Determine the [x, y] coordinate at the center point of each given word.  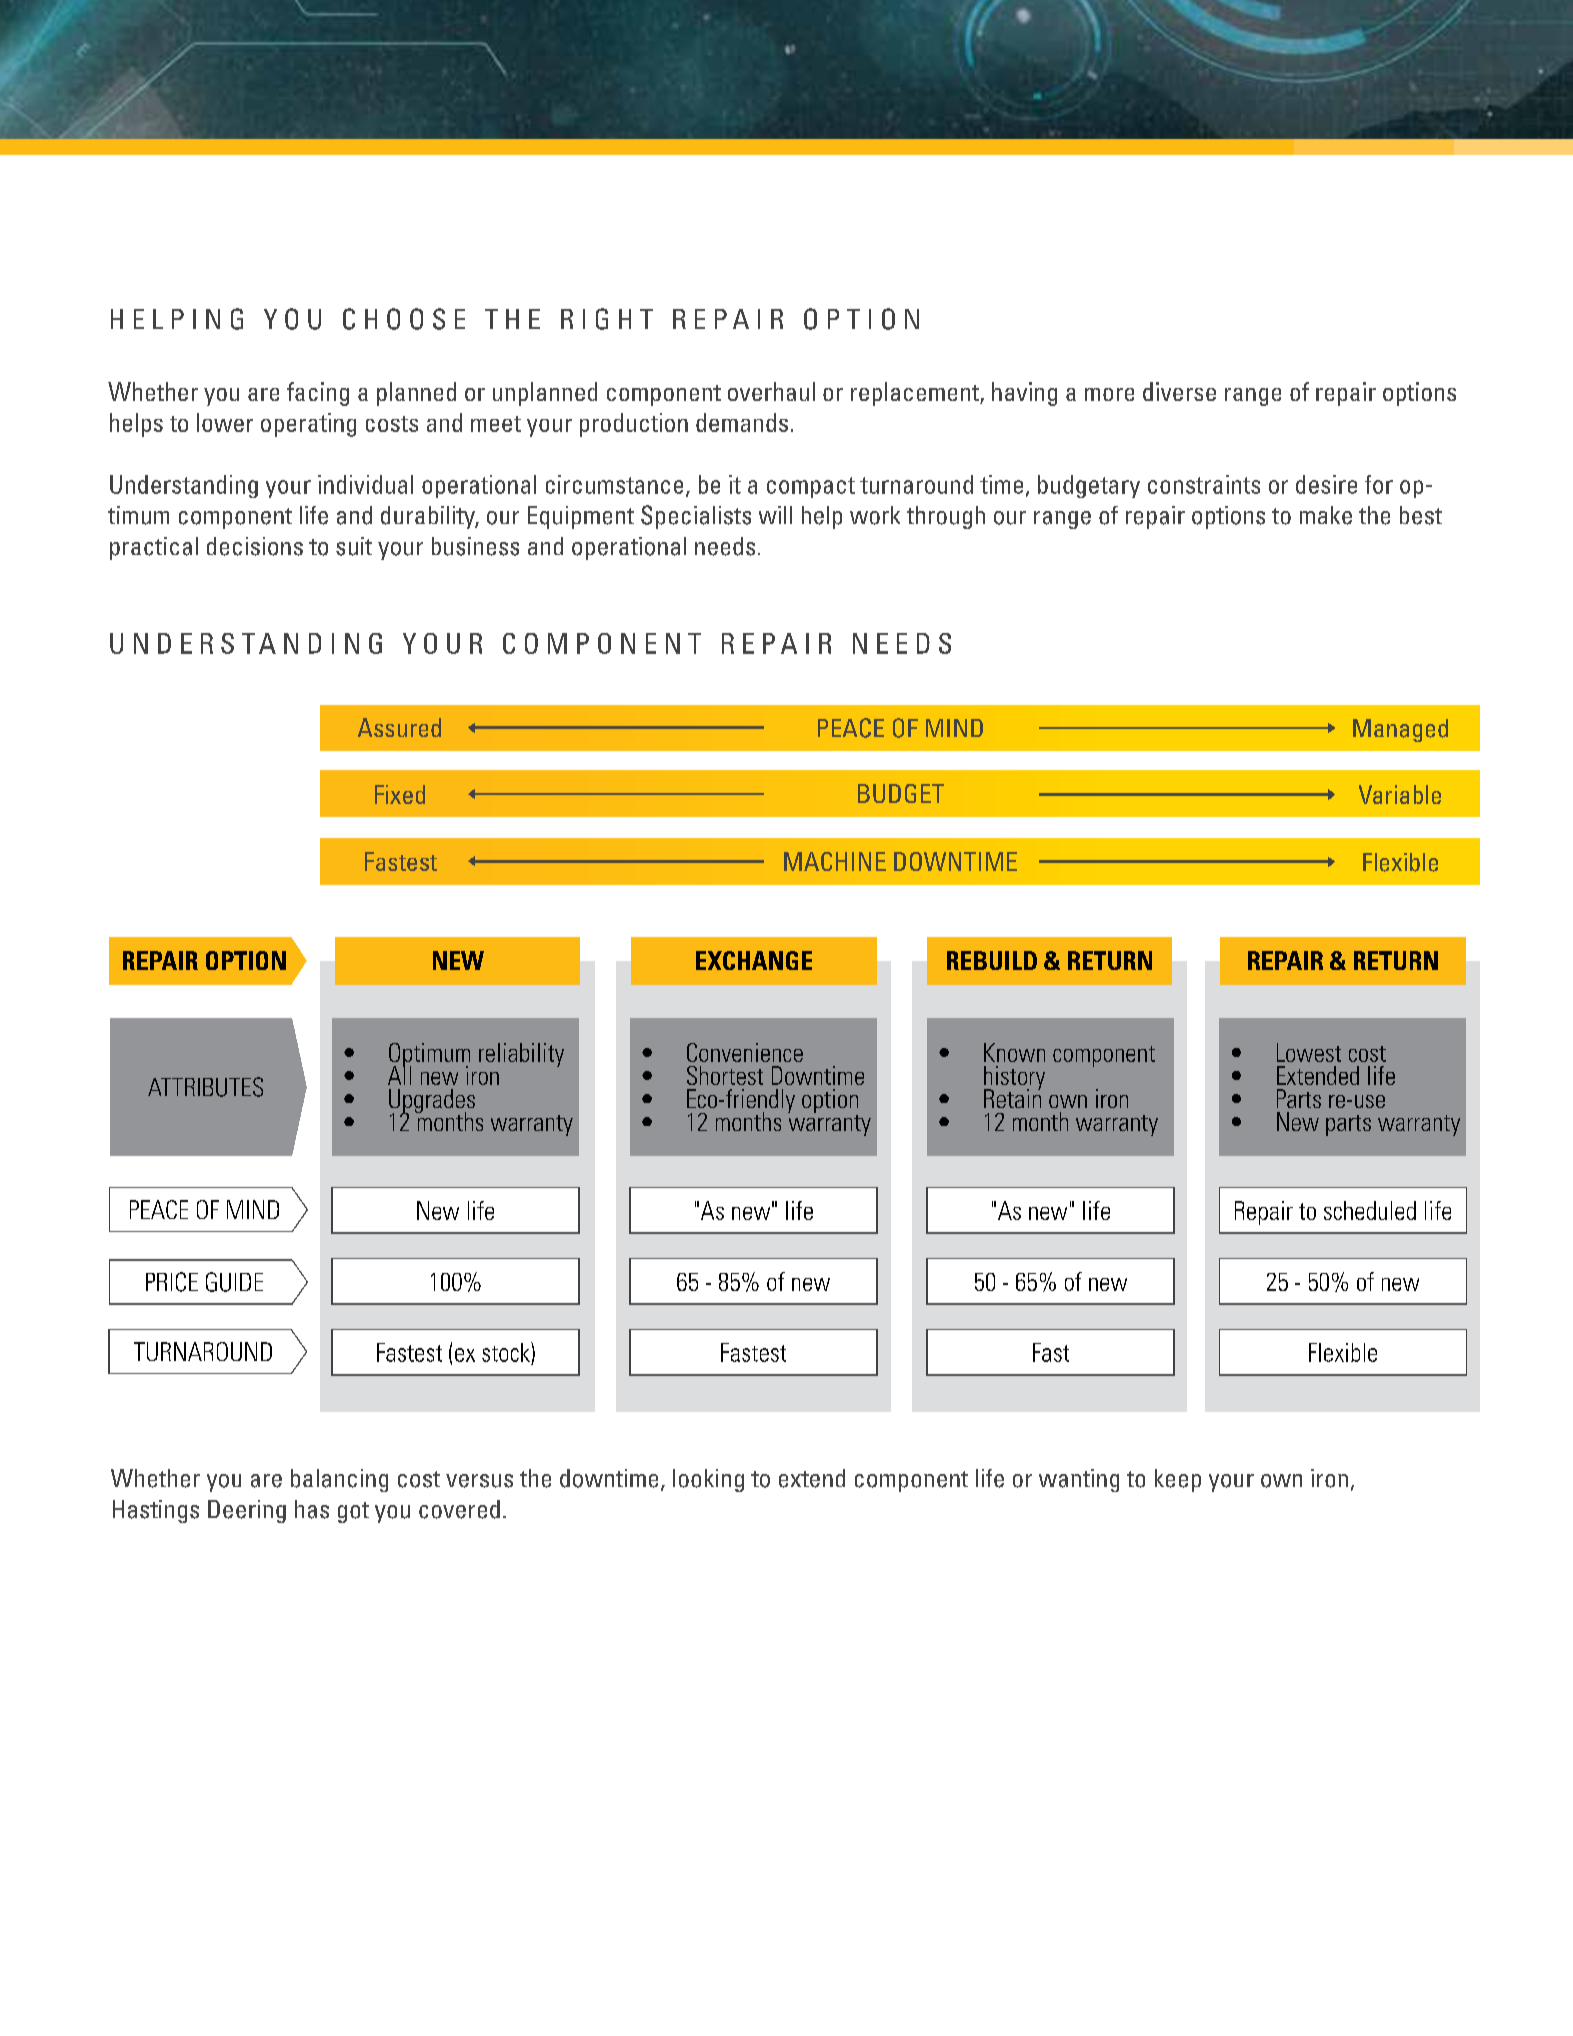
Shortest [725, 1075]
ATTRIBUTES [205, 1087]
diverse [1179, 391]
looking [708, 1480]
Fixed [400, 794]
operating [308, 425]
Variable [1400, 794]
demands [742, 422]
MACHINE [835, 861]
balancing [339, 1480]
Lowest [1309, 1052]
